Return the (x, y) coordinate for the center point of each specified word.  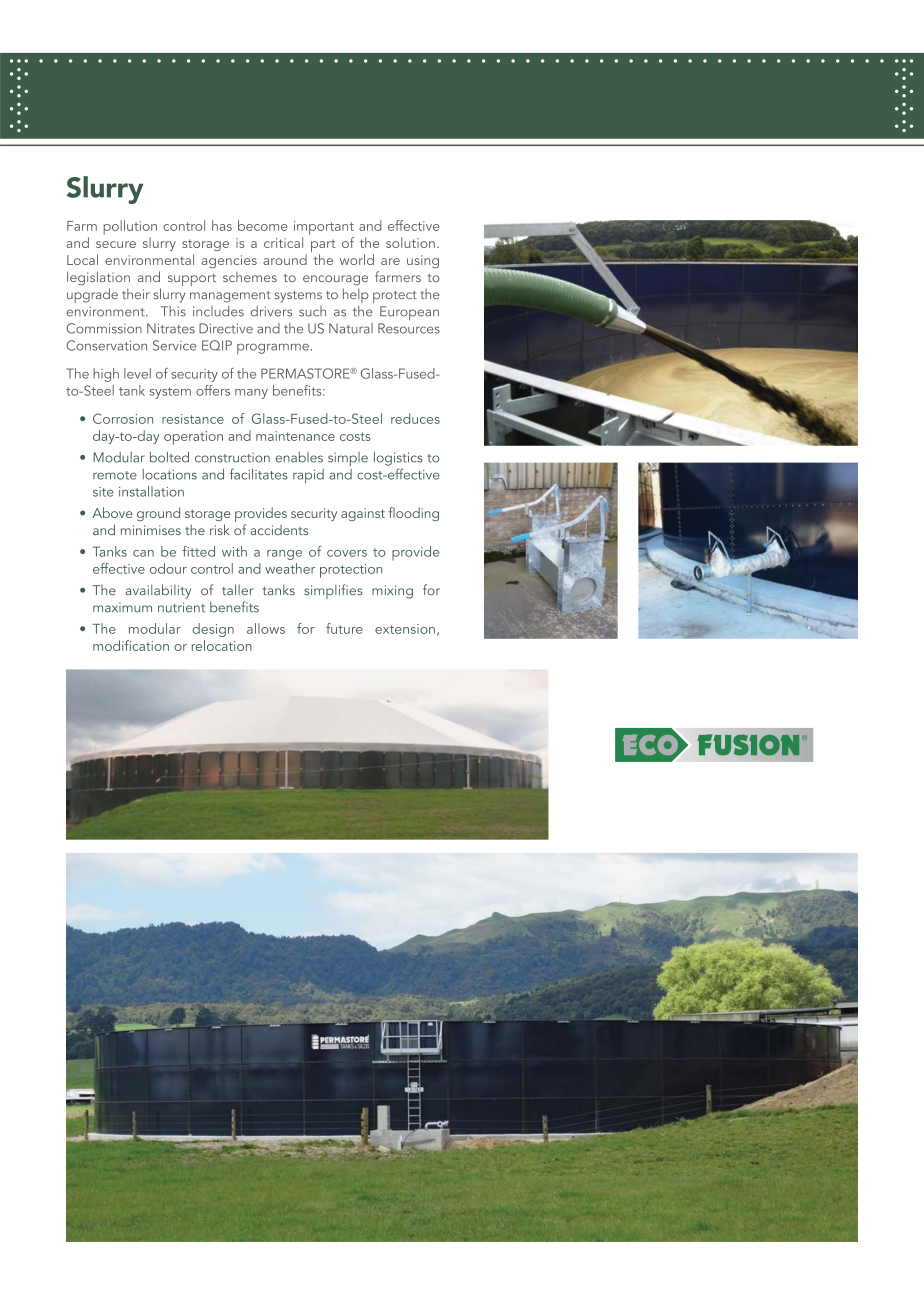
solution (410, 242)
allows (266, 628)
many (251, 394)
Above (112, 512)
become (262, 225)
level (137, 373)
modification (131, 645)
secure (116, 244)
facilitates (259, 474)
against (363, 514)
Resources (409, 328)
